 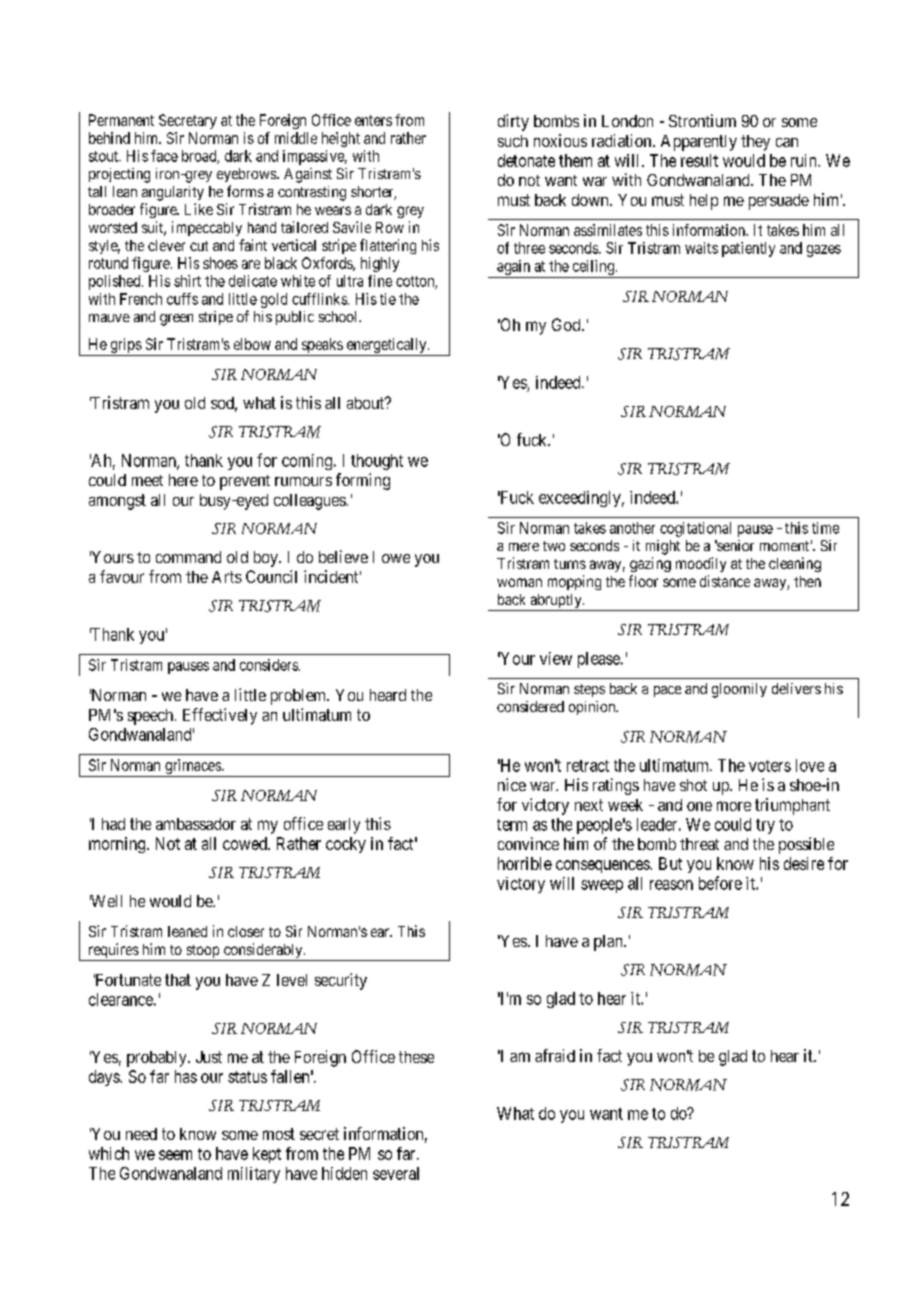 What do you see at coordinates (556, 658) in the document?
I see `view` at bounding box center [556, 658].
